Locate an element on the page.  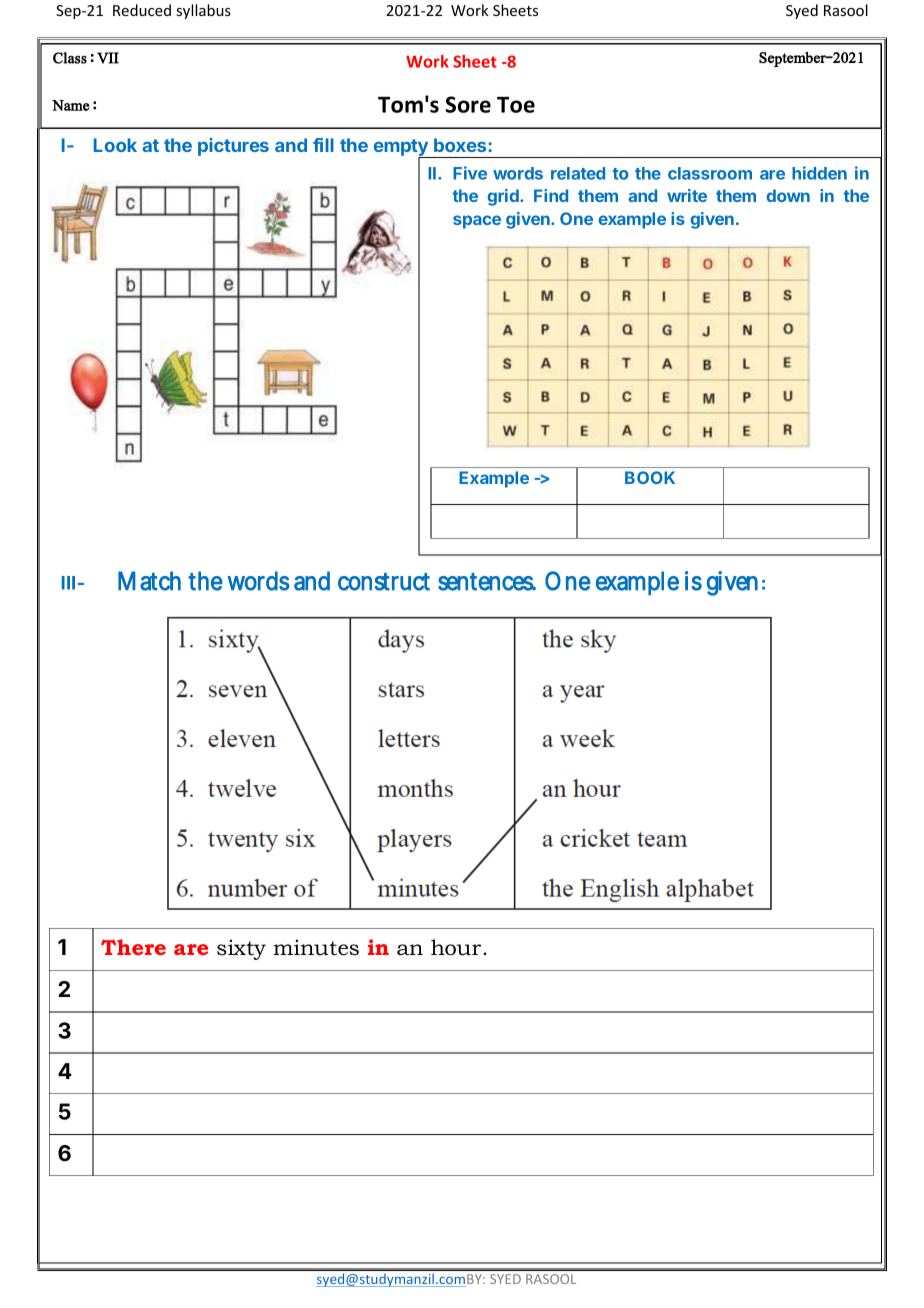
minutes is located at coordinates (316, 947).
